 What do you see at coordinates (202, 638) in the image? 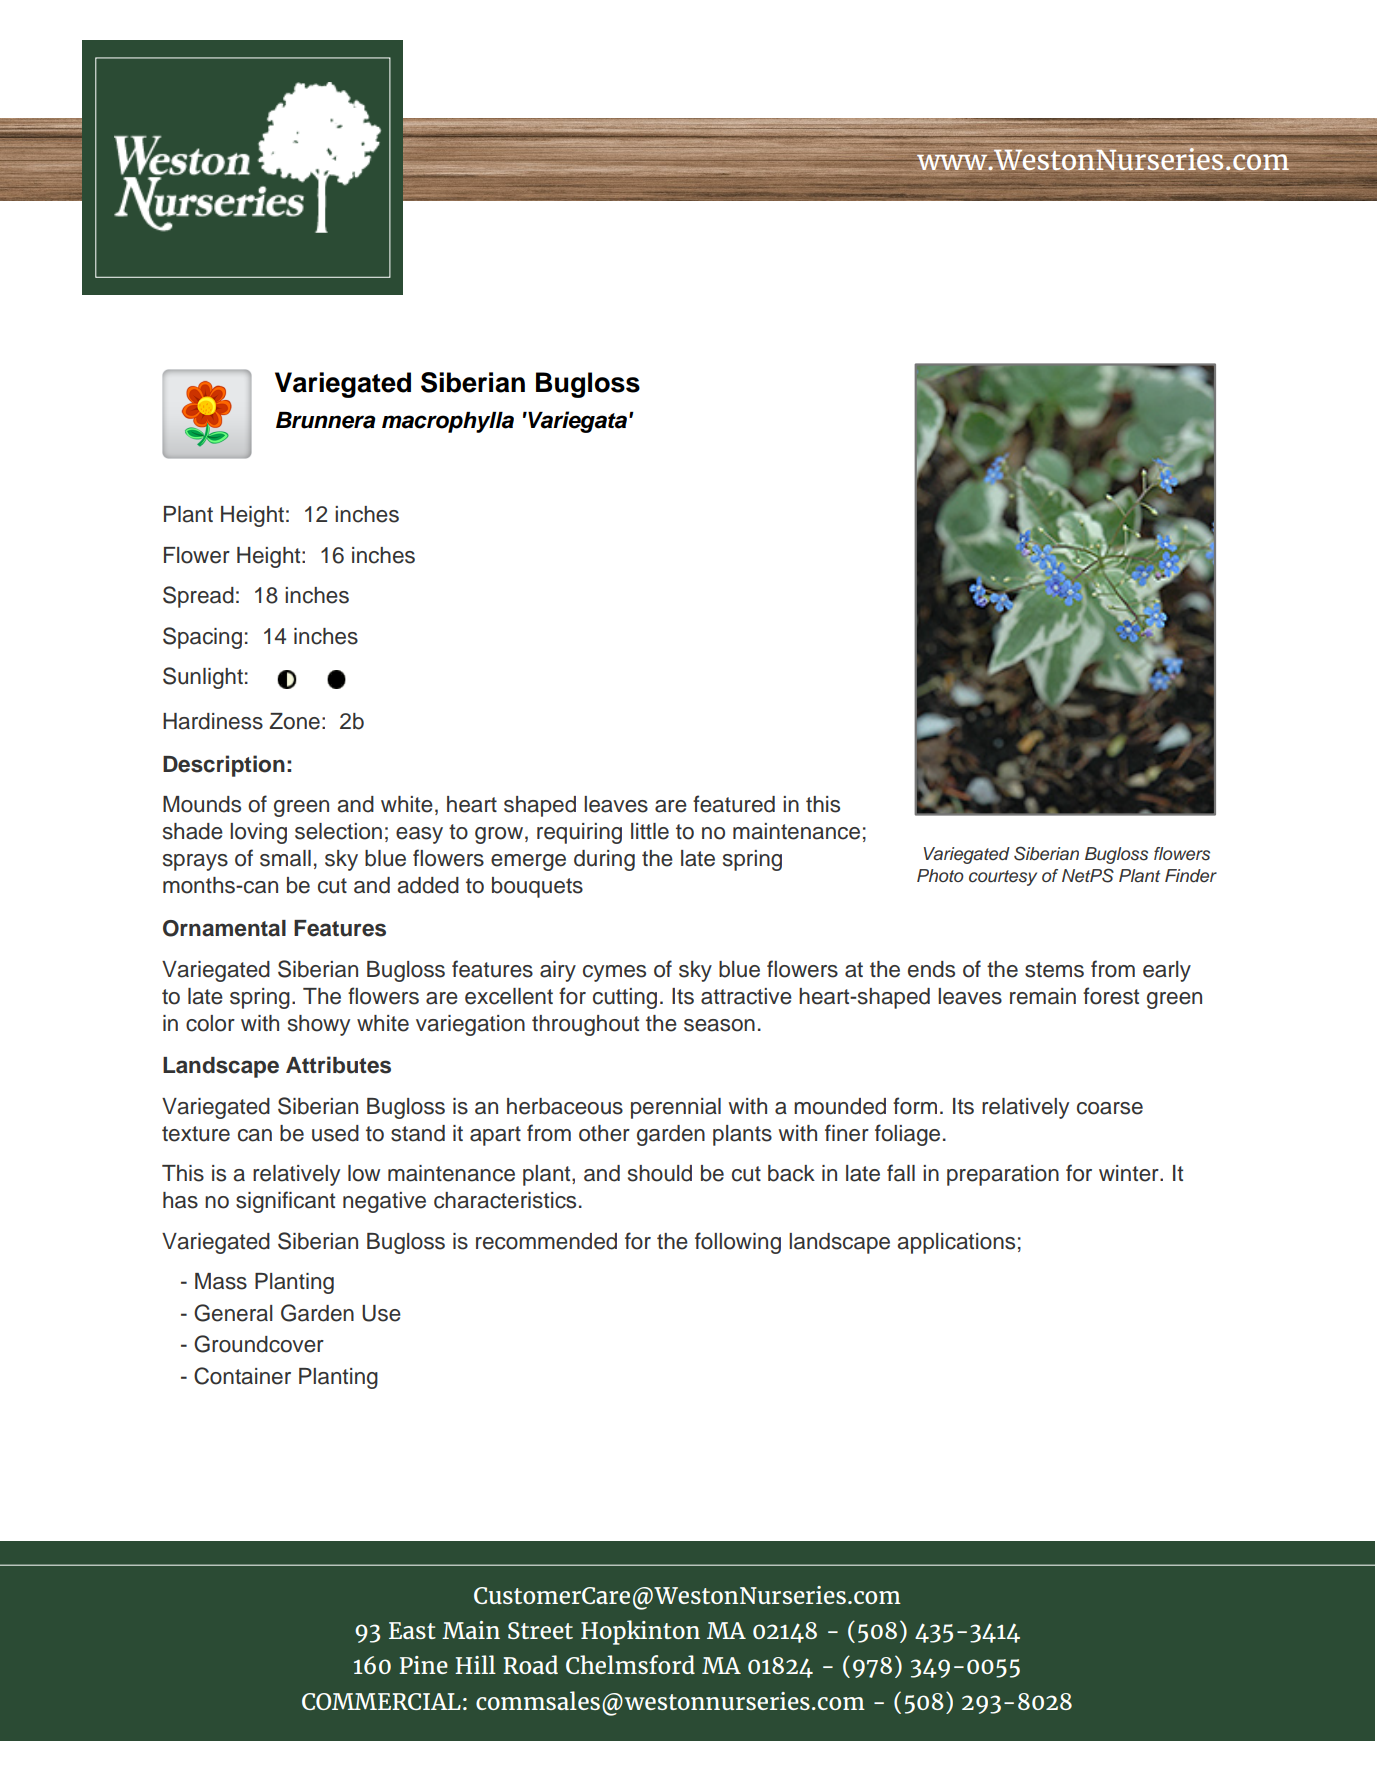
I see `Spacing` at bounding box center [202, 638].
